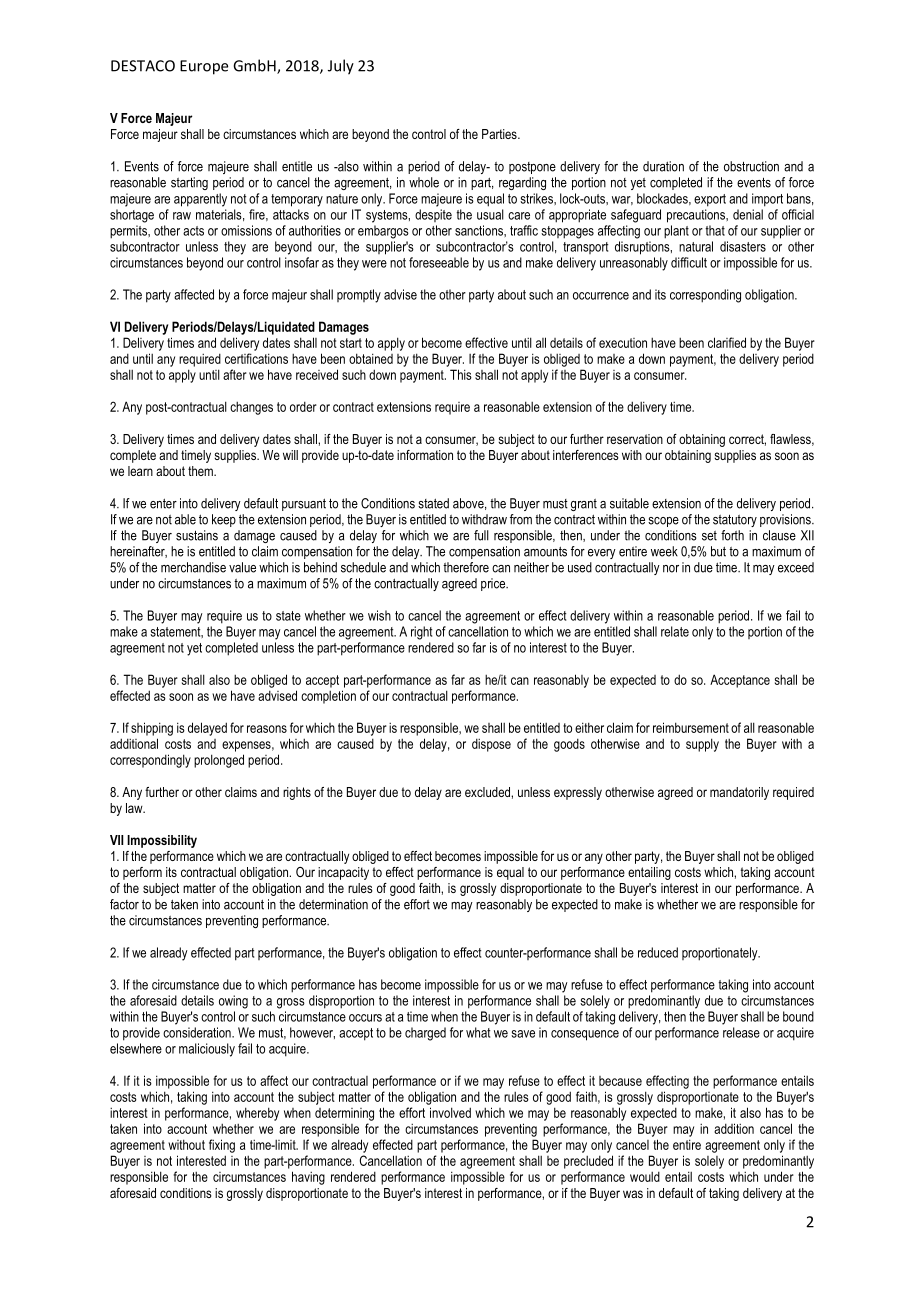  What do you see at coordinates (494, 584) in the screenshot?
I see `price` at bounding box center [494, 584].
